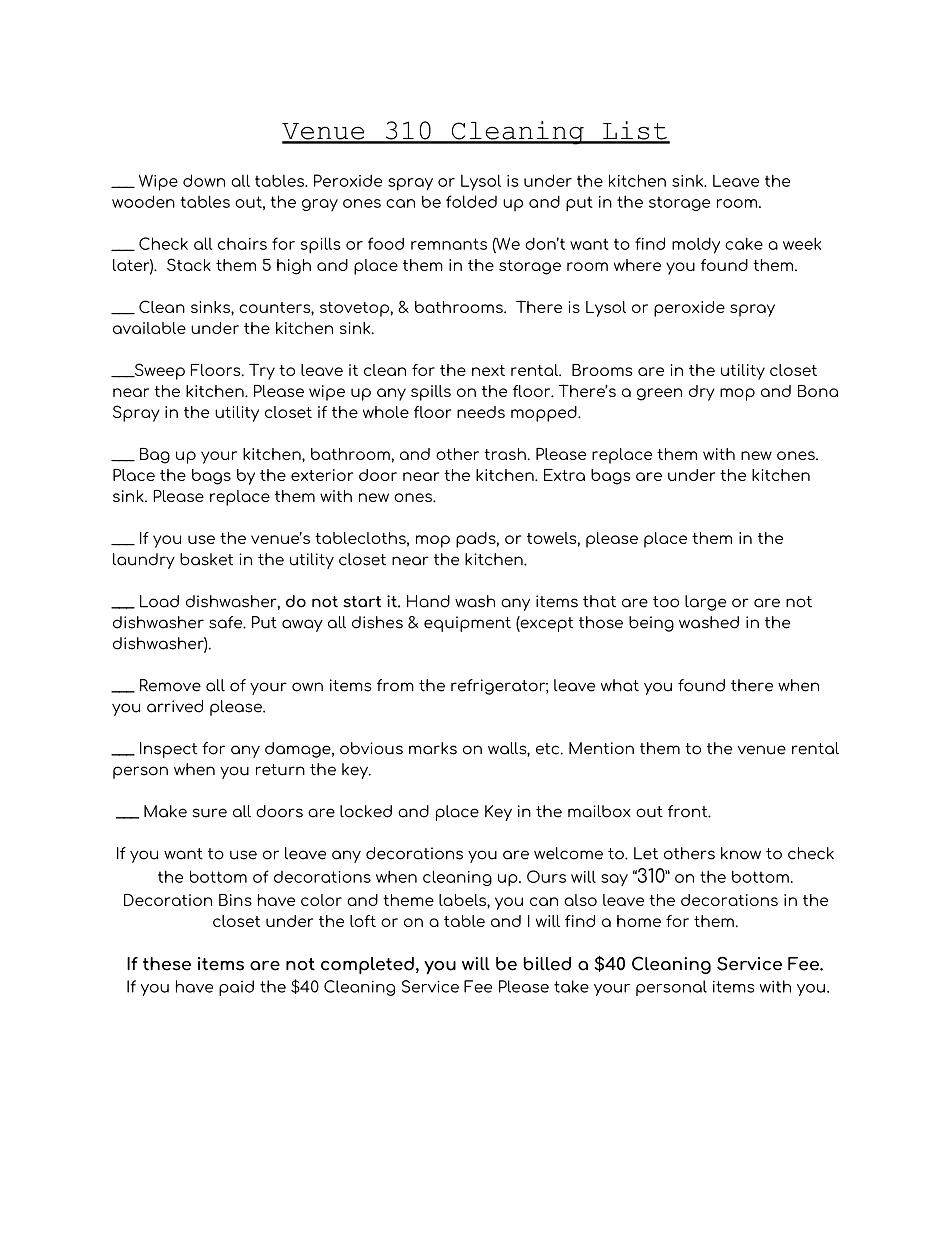 The width and height of the screenshot is (952, 1233). I want to click on green, so click(659, 394).
